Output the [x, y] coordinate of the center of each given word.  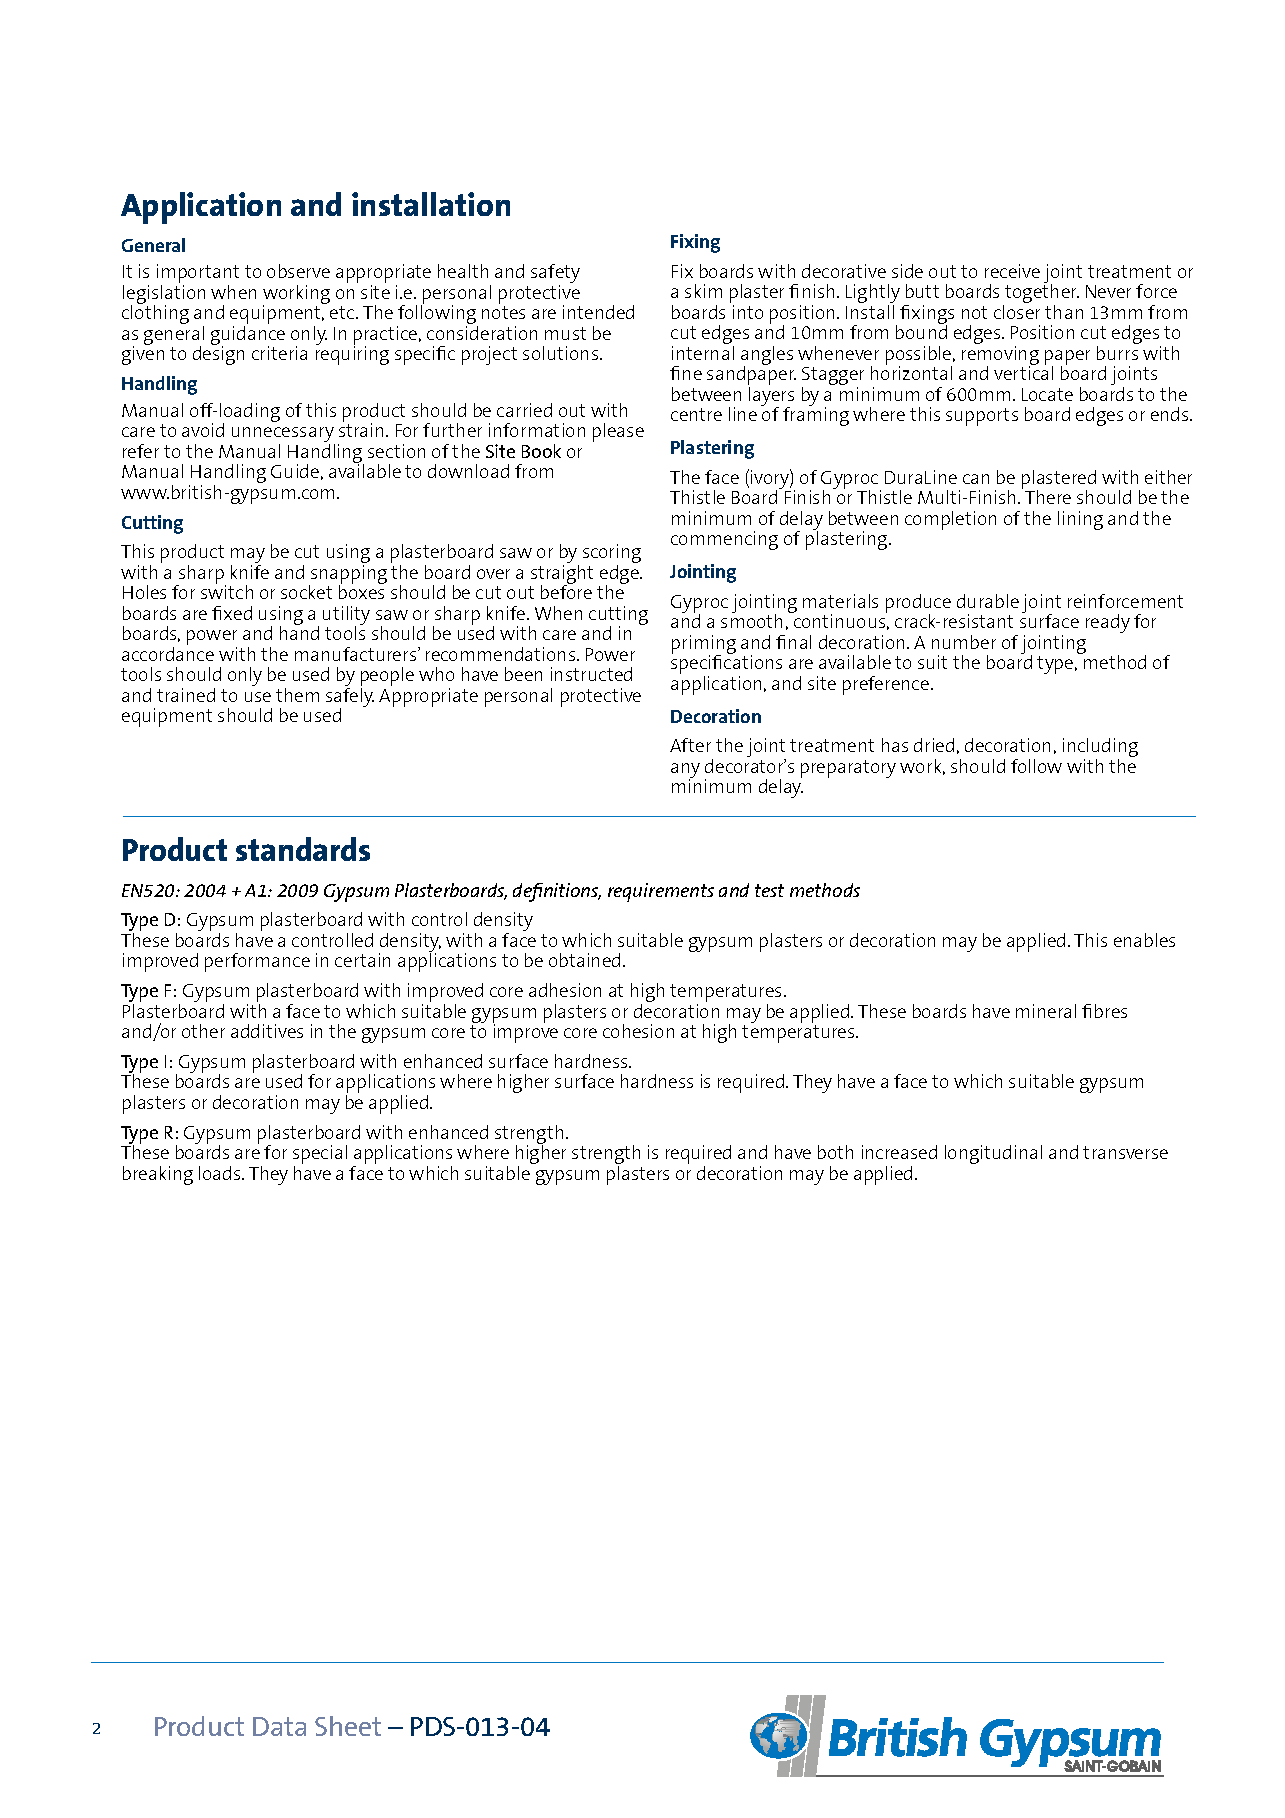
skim [703, 291]
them [297, 695]
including [1100, 749]
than [1064, 312]
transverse [1125, 1152]
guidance [248, 337]
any [685, 772]
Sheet [348, 1726]
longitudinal [993, 1154]
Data [279, 1726]
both [835, 1152]
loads [221, 1173]
